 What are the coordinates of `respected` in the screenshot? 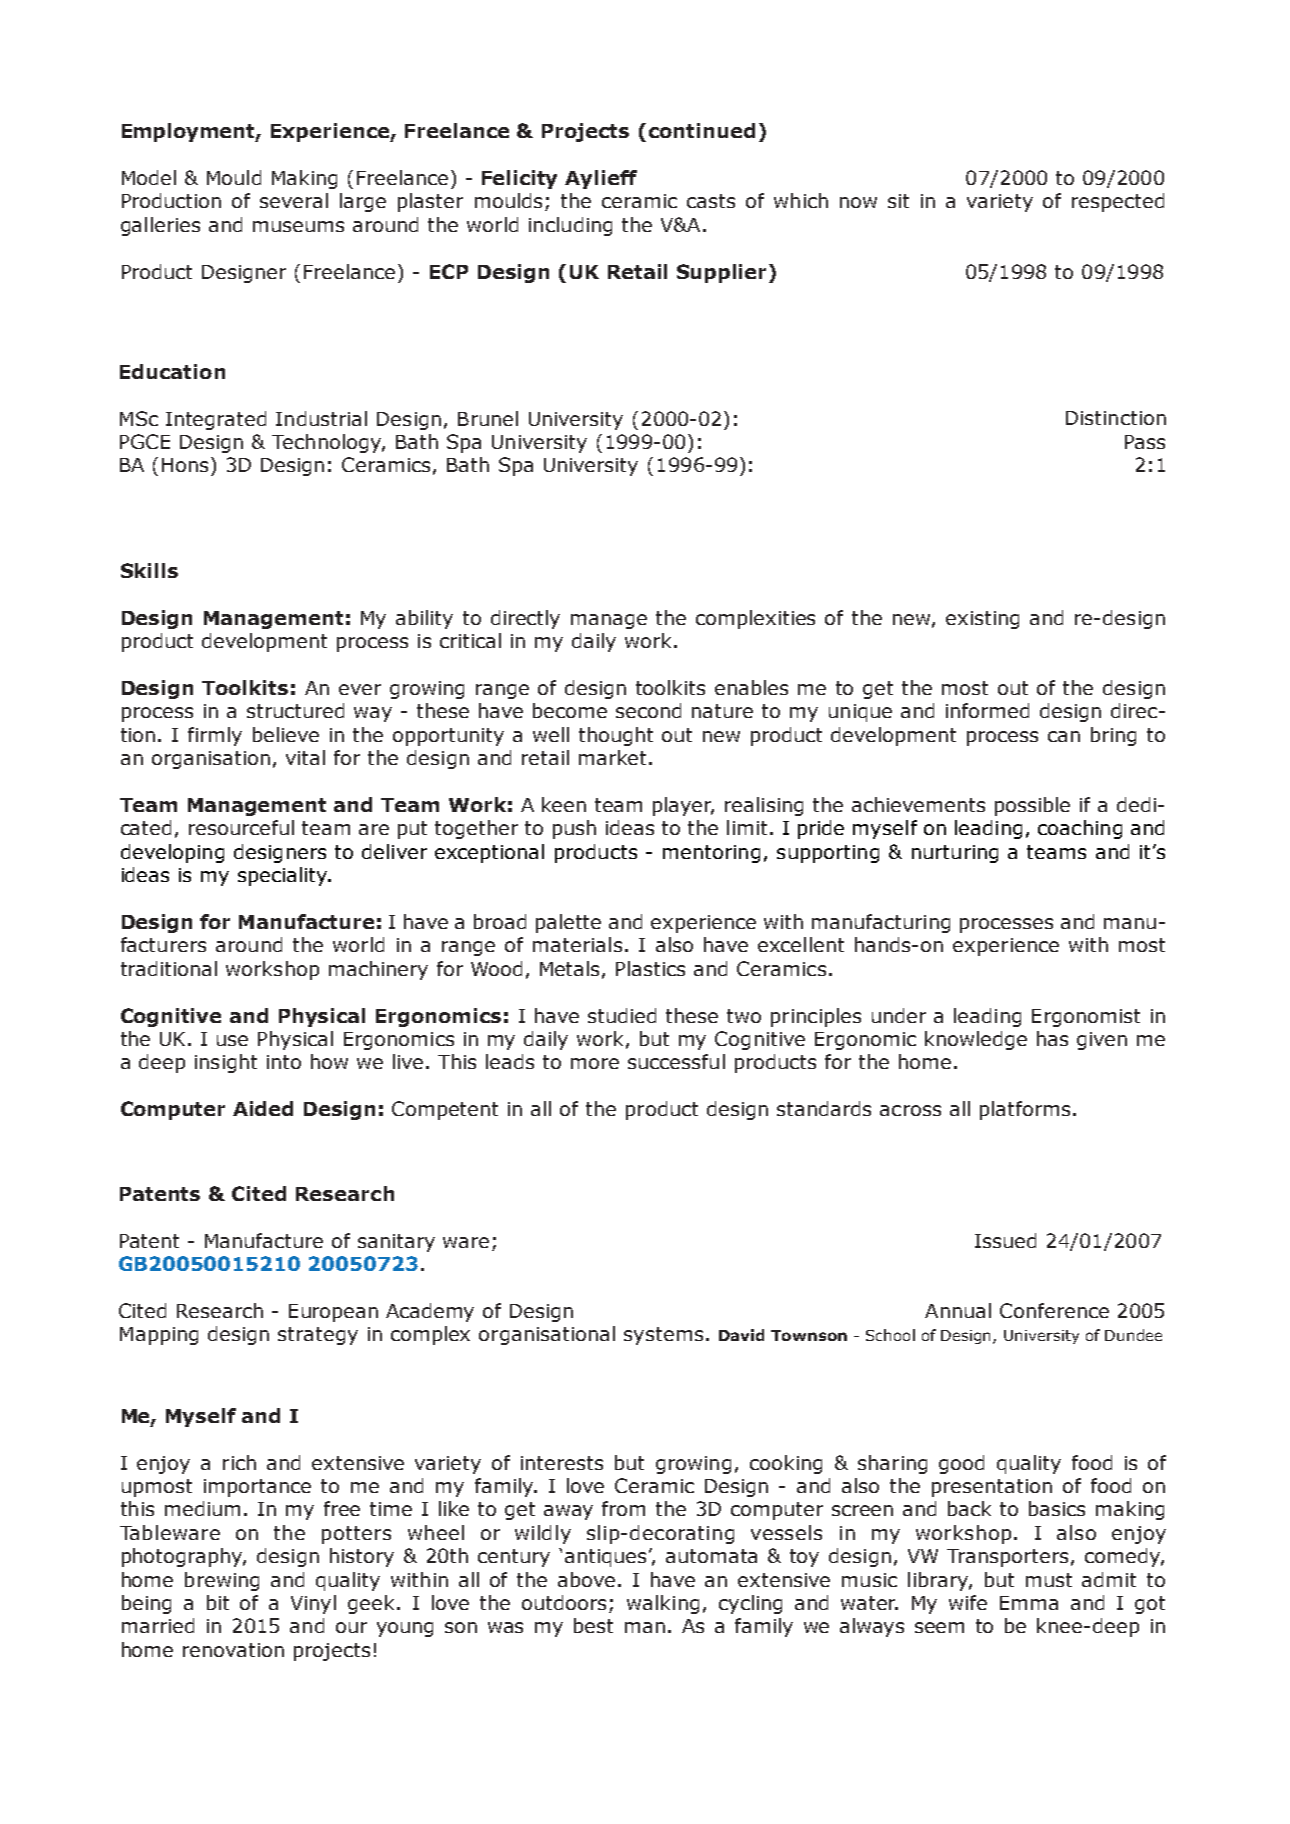 It's located at (1118, 202).
